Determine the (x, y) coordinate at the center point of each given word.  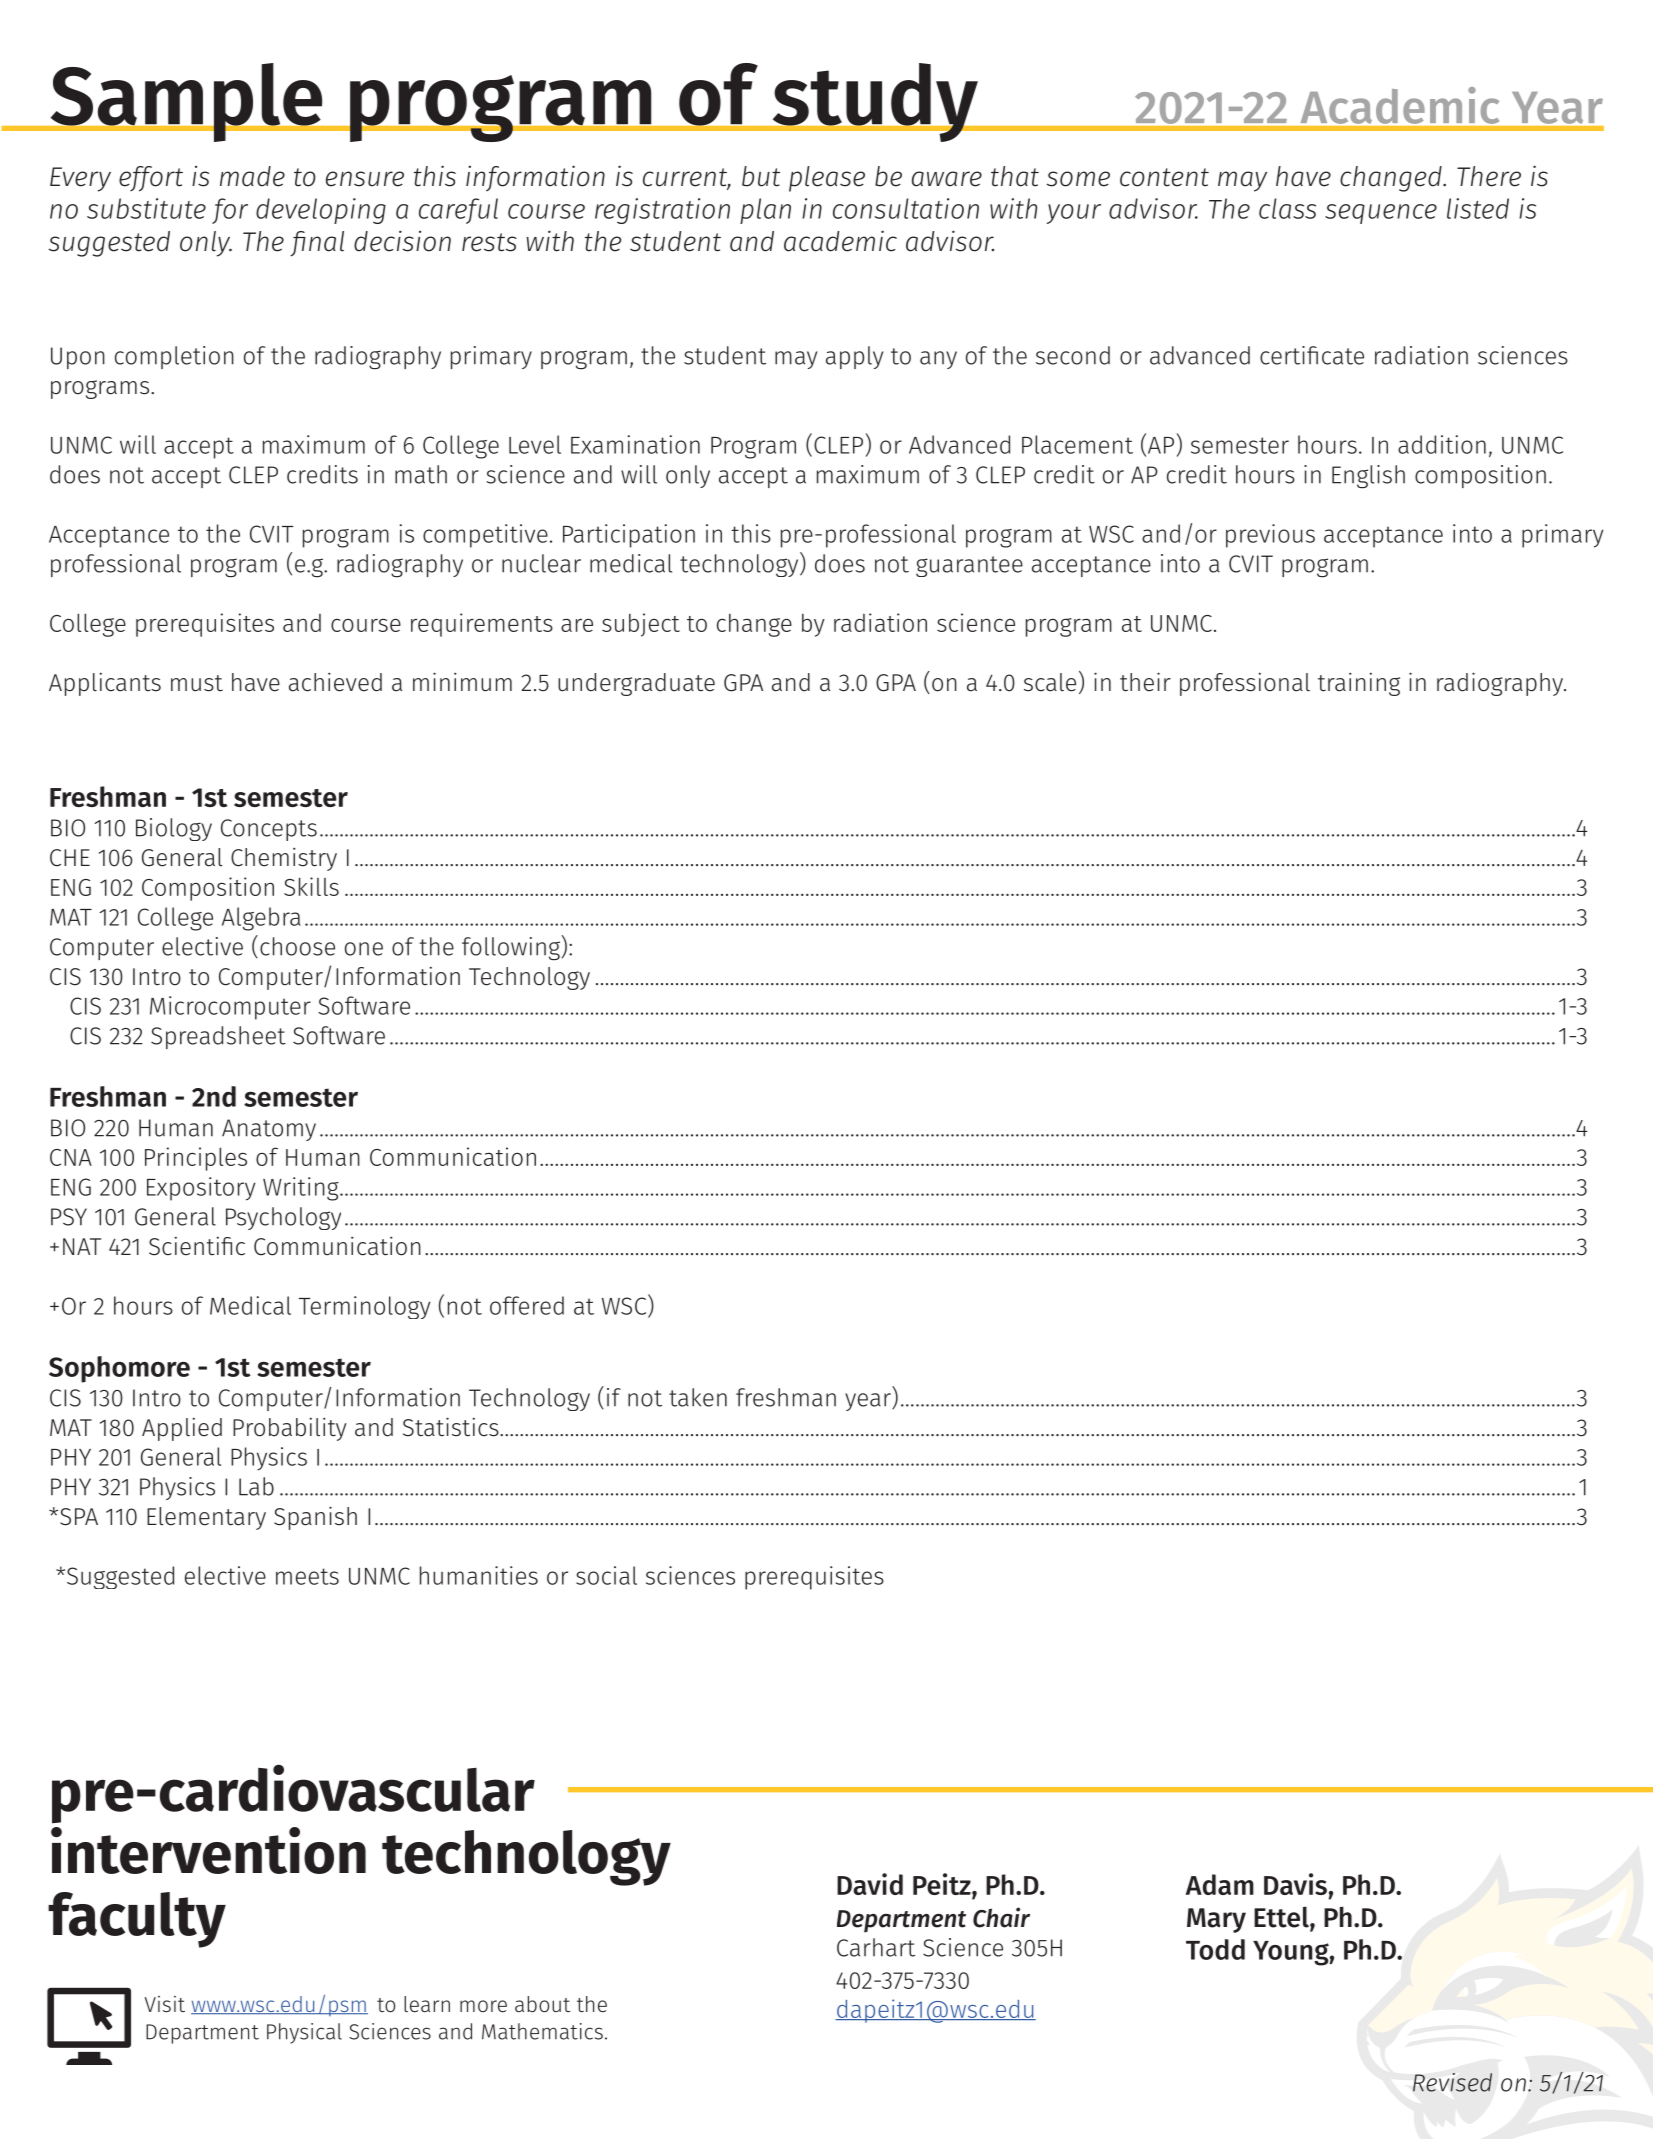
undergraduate (636, 684)
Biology (174, 829)
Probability (290, 1429)
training (1359, 684)
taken (698, 1397)
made (252, 176)
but (761, 176)
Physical (304, 2033)
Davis (1295, 1884)
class (1287, 208)
